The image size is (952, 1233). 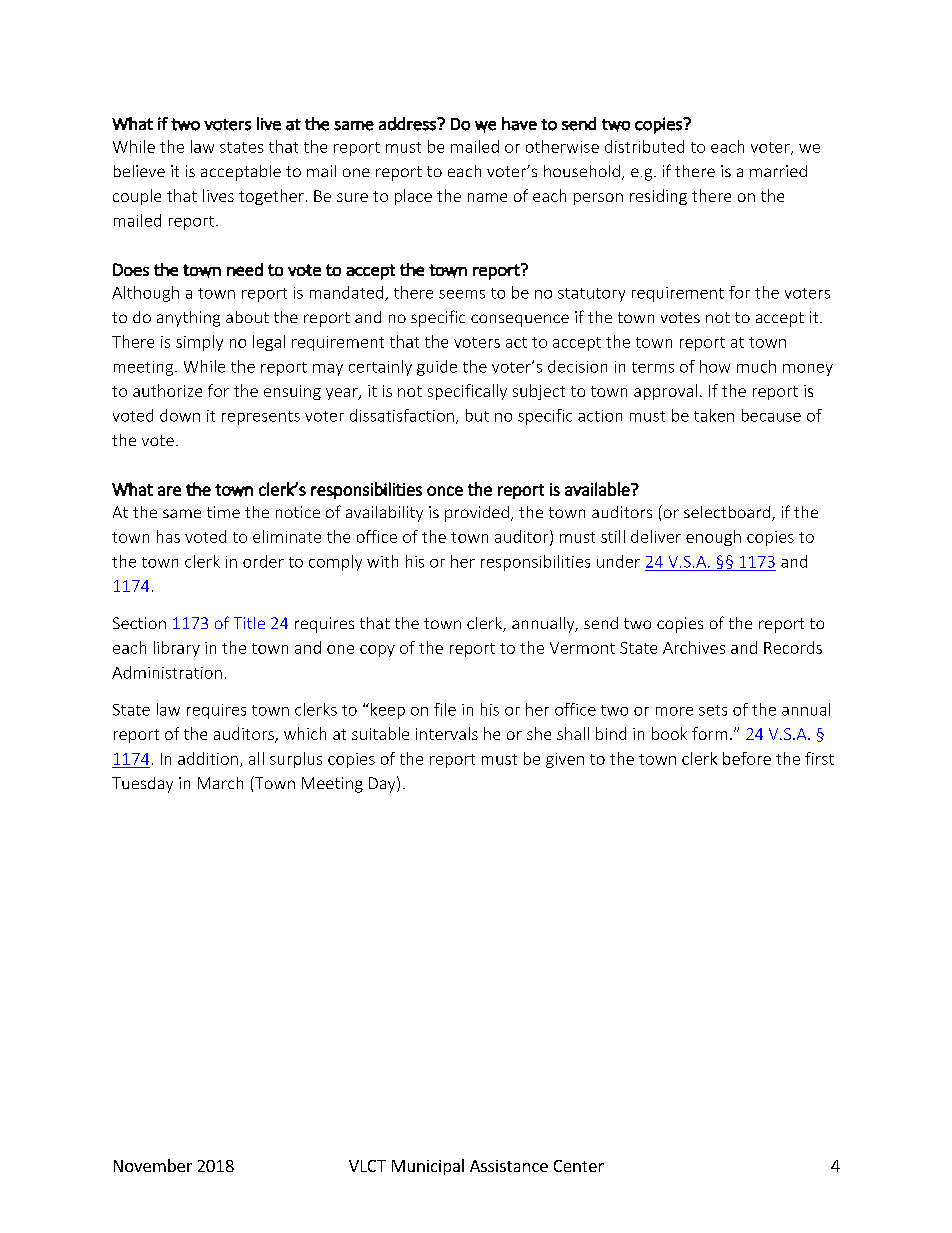 What do you see at coordinates (445, 709) in the screenshot?
I see `file` at bounding box center [445, 709].
